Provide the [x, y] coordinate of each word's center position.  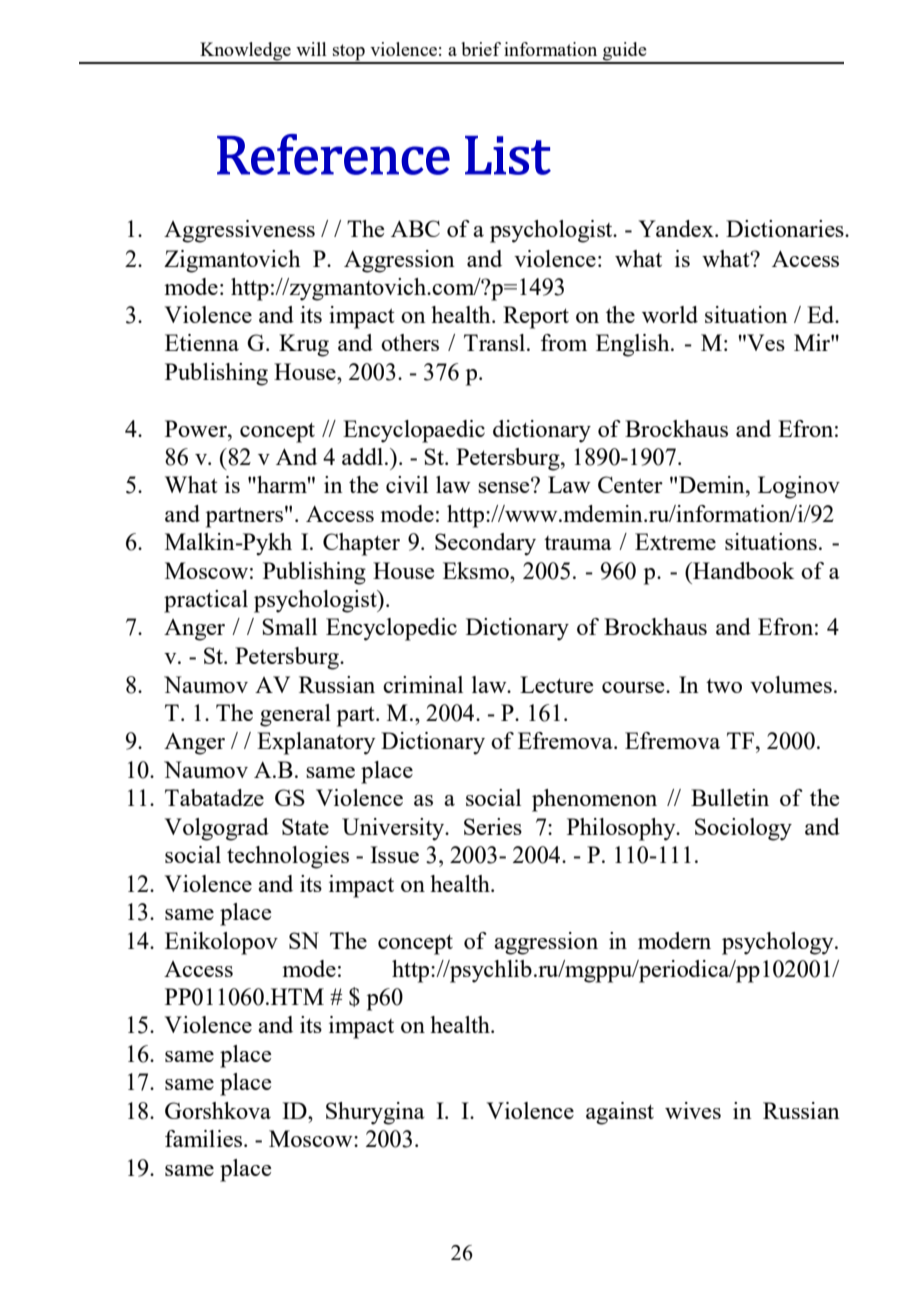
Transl [496, 342]
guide [625, 52]
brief [481, 49]
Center [630, 484]
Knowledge [245, 52]
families [205, 1138]
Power [197, 428]
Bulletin [730, 797]
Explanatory [316, 743]
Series [493, 826]
